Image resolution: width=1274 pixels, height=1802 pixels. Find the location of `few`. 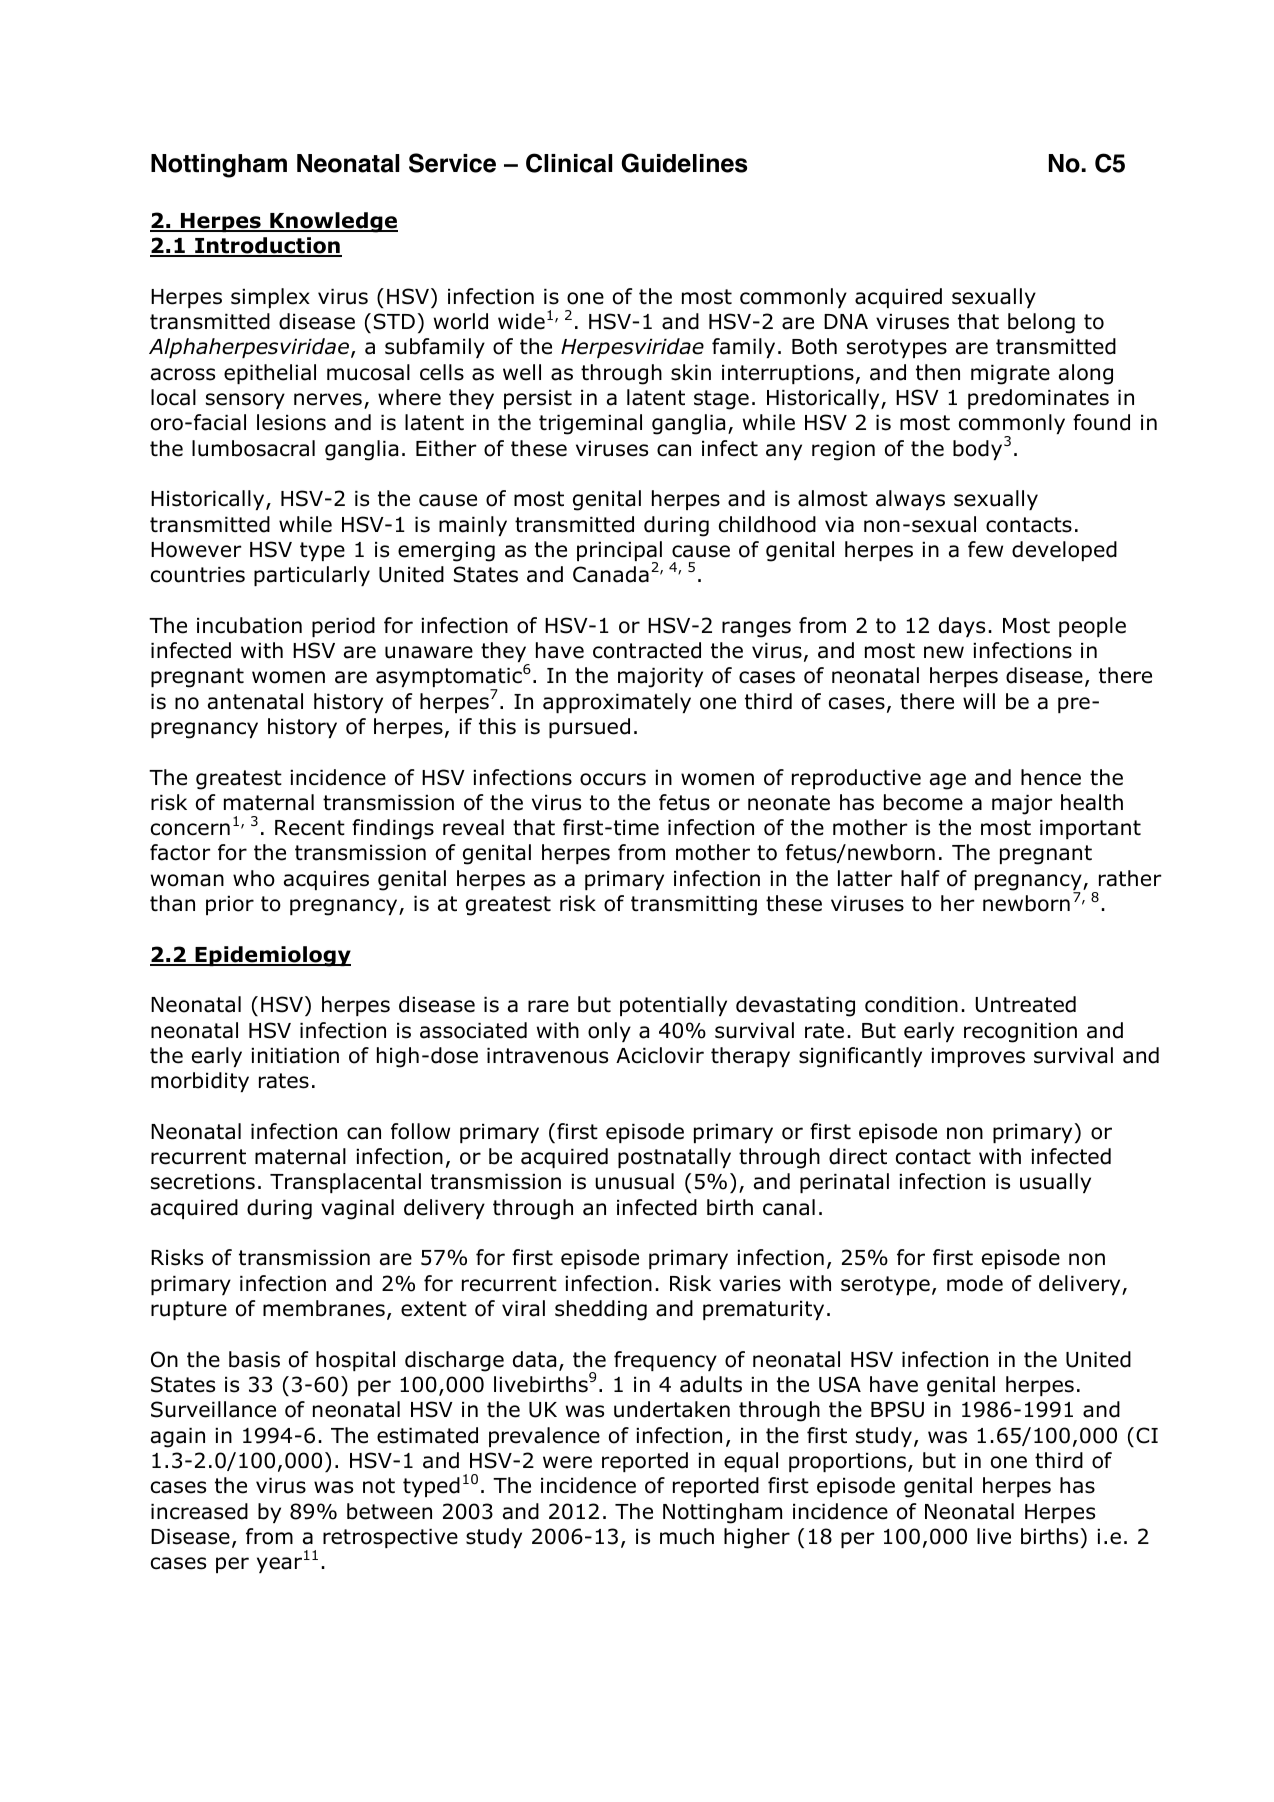

few is located at coordinates (985, 549).
